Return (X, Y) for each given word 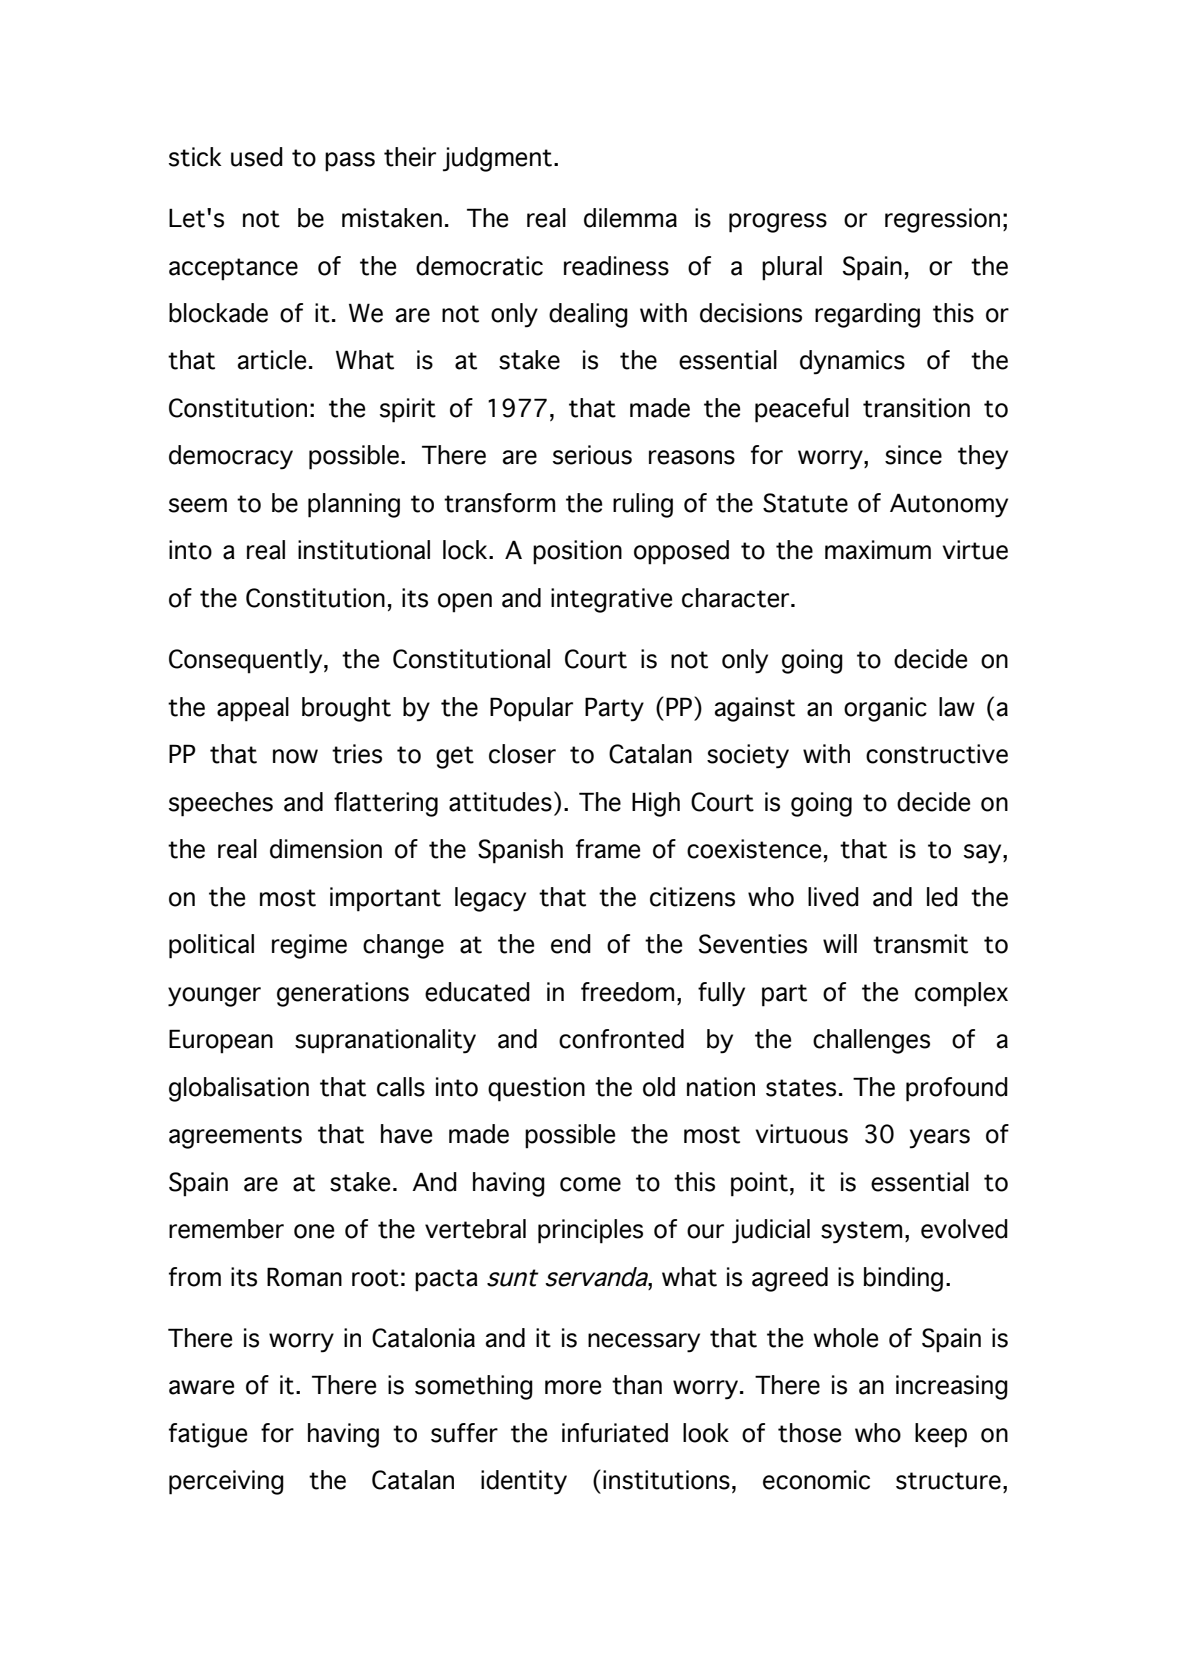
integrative (611, 600)
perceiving (226, 1482)
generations (343, 994)
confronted (621, 1039)
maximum (878, 550)
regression (942, 220)
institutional (364, 550)
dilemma (630, 218)
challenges (871, 1041)
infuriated (615, 1433)
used (257, 157)
